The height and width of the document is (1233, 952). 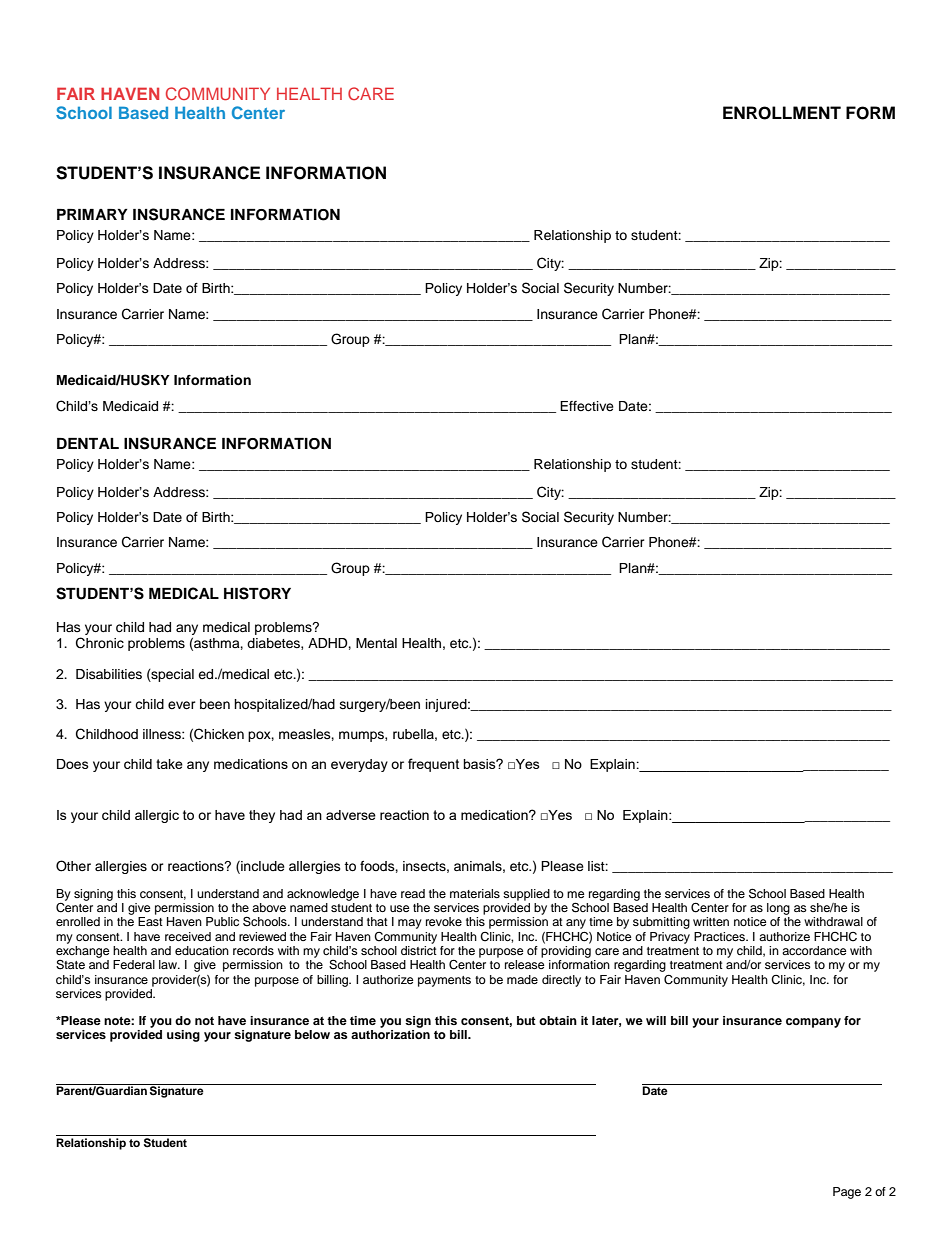 What do you see at coordinates (433, 765) in the document?
I see `frequent` at bounding box center [433, 765].
